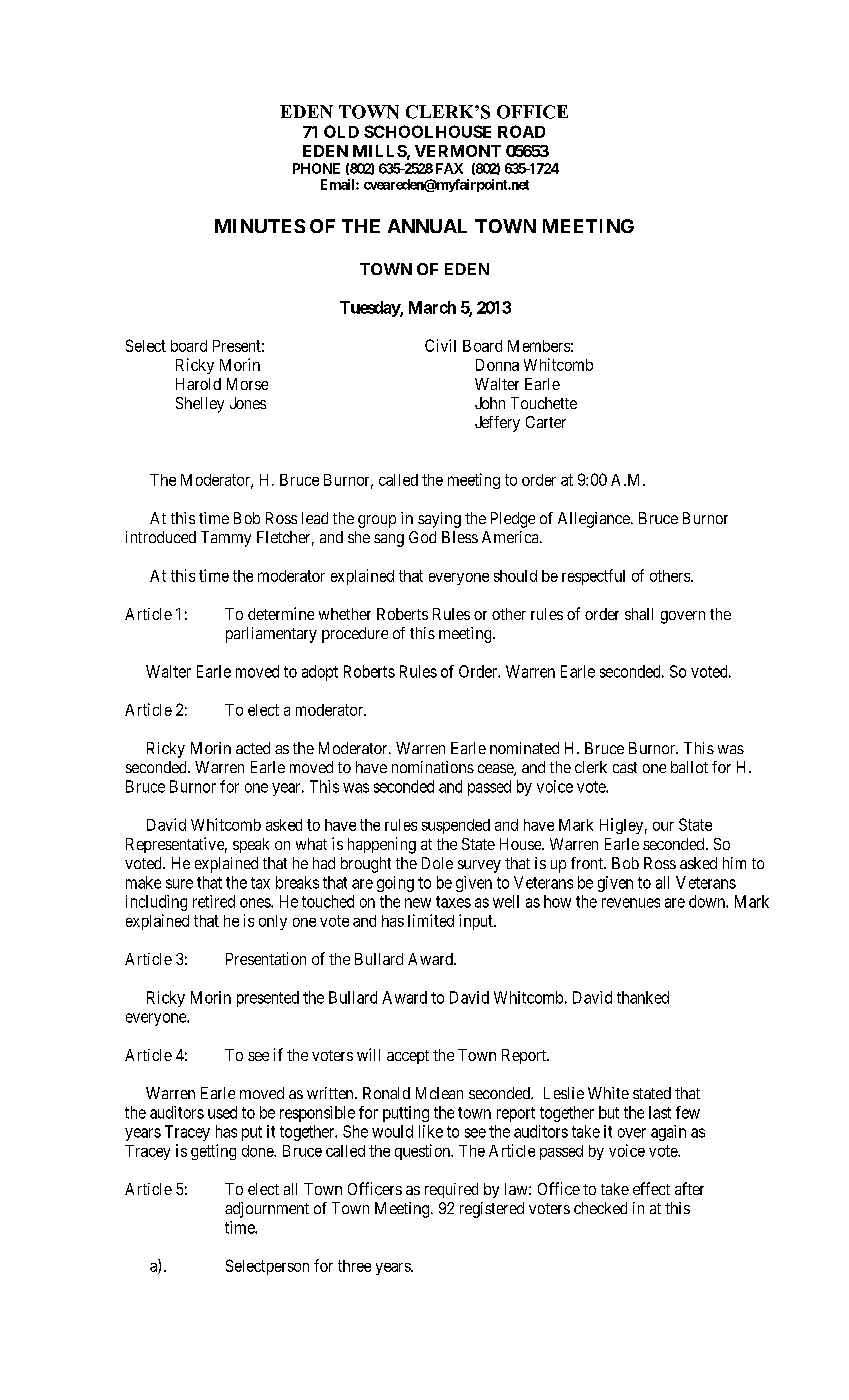 This page has height=1400, width=849. Describe the element at coordinates (226, 539) in the page. I see `Tammy` at that location.
